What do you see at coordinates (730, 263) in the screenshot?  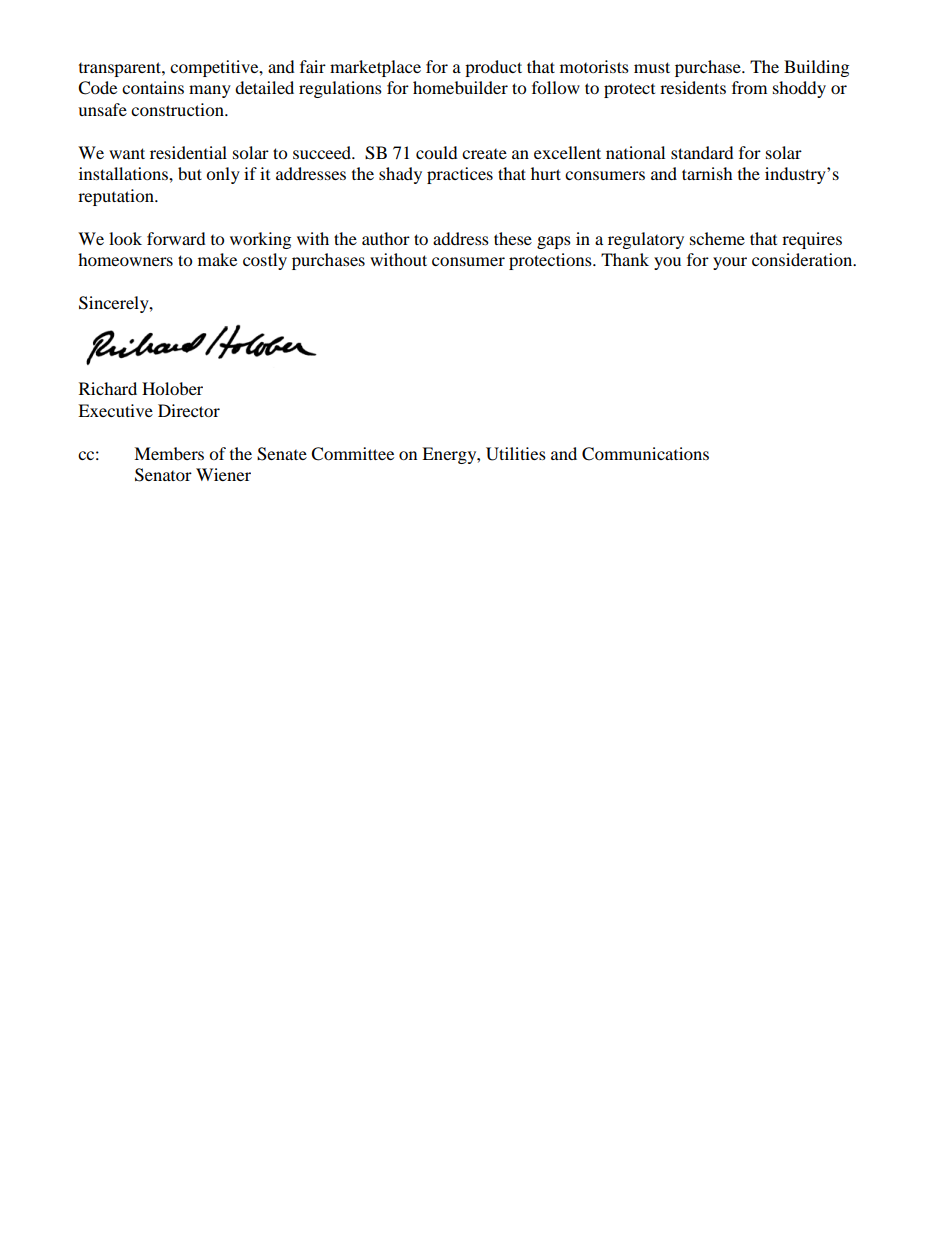 I see `your` at bounding box center [730, 263].
